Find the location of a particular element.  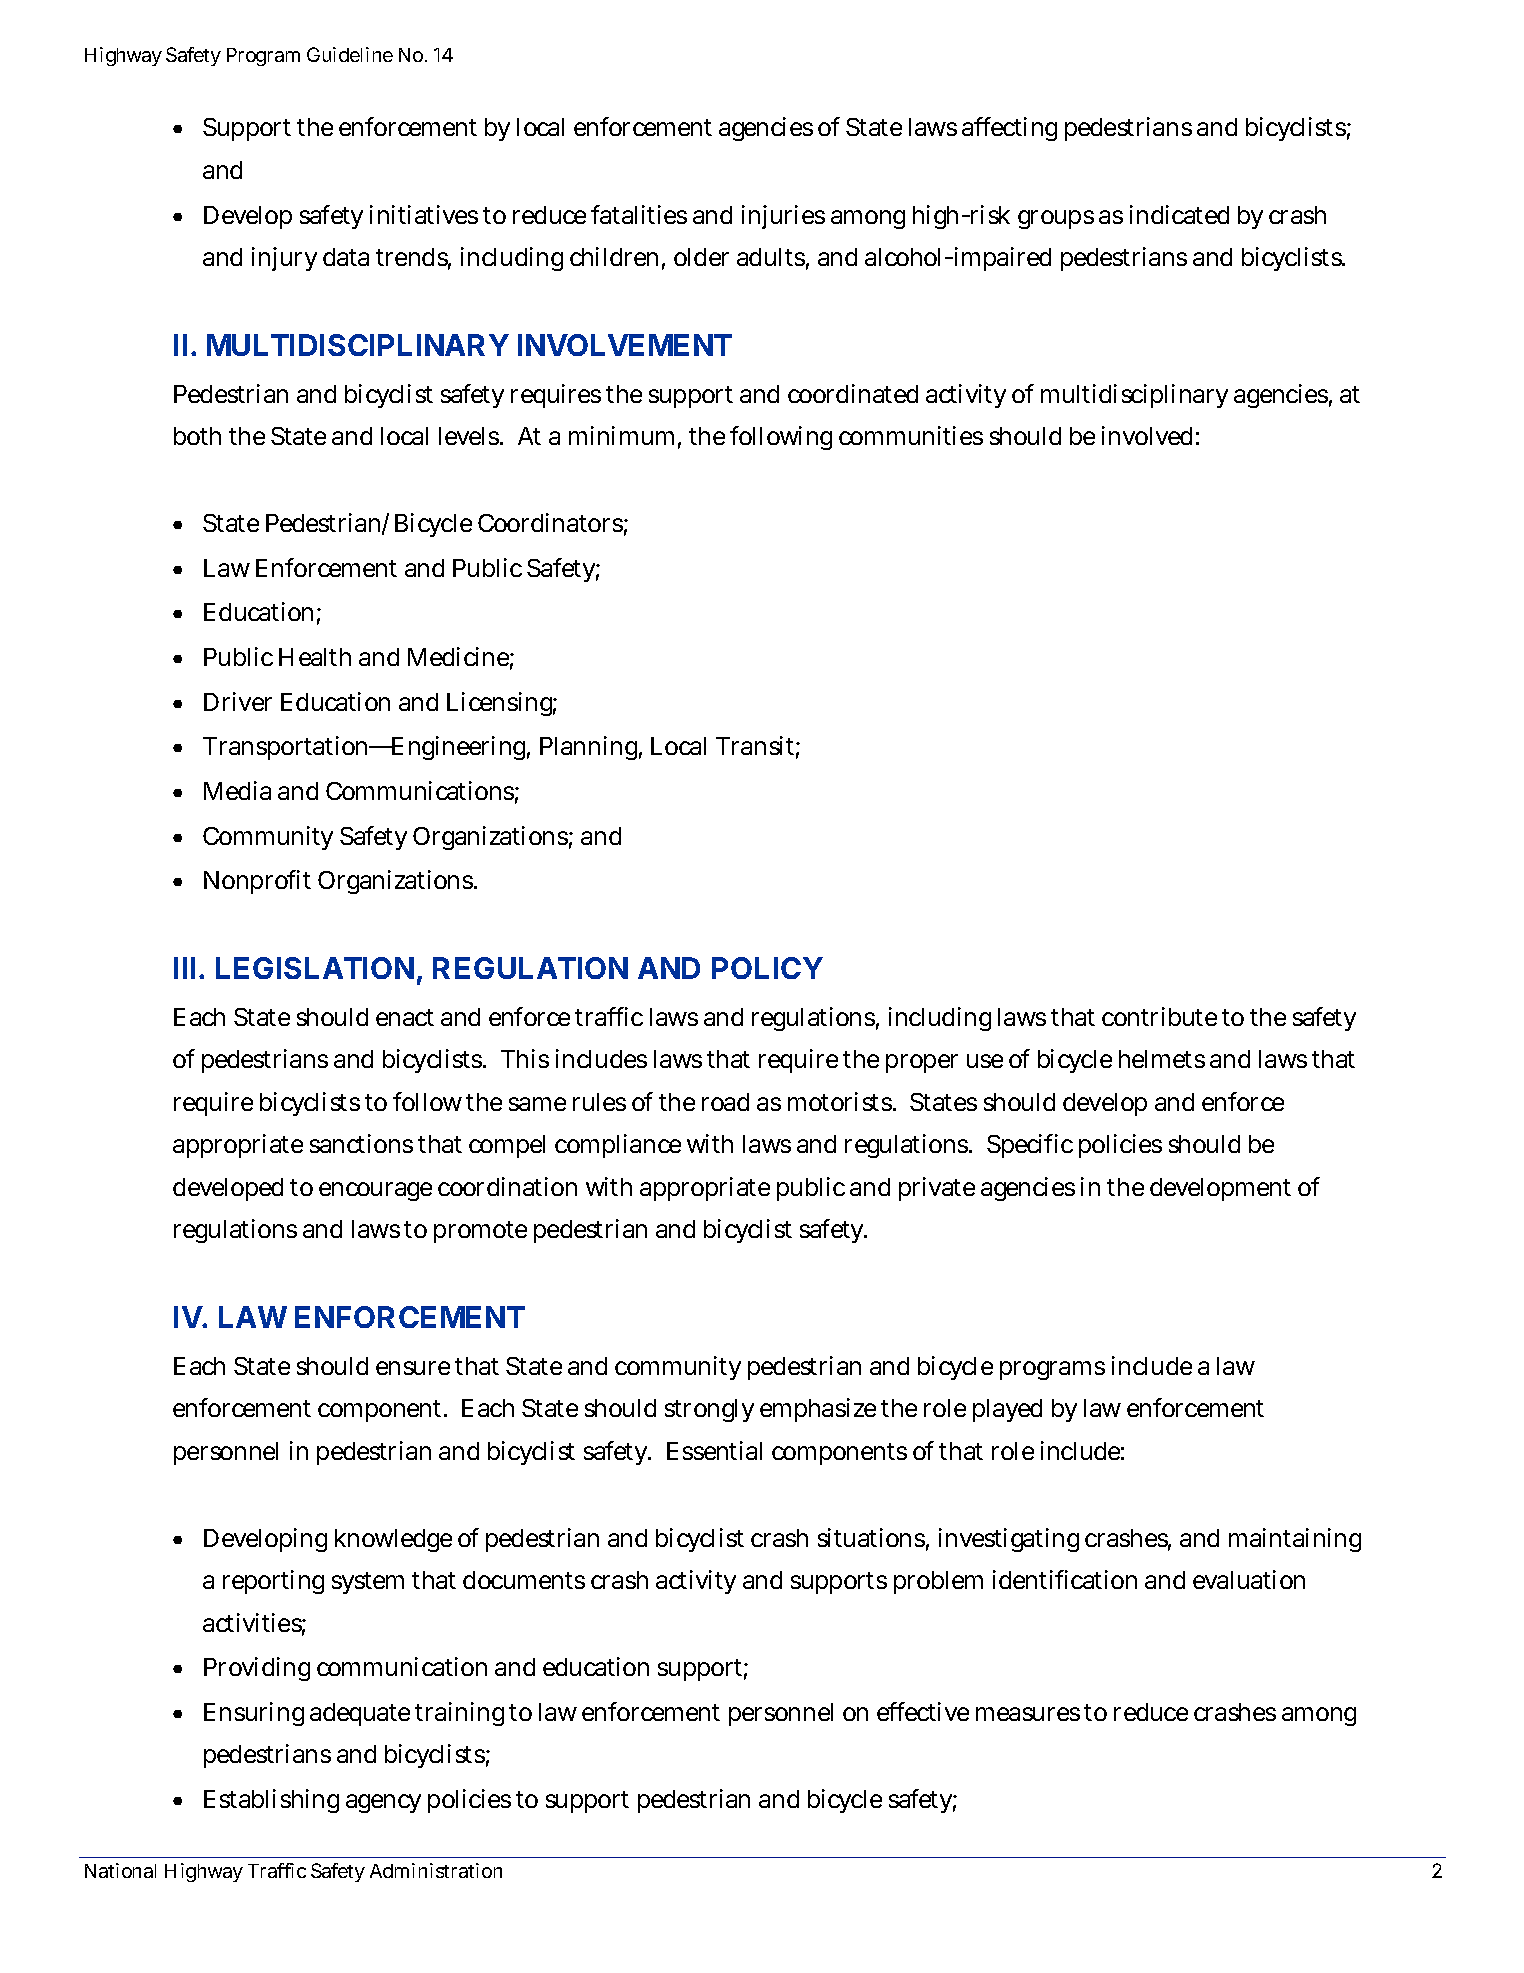

POLICY is located at coordinates (767, 968).
